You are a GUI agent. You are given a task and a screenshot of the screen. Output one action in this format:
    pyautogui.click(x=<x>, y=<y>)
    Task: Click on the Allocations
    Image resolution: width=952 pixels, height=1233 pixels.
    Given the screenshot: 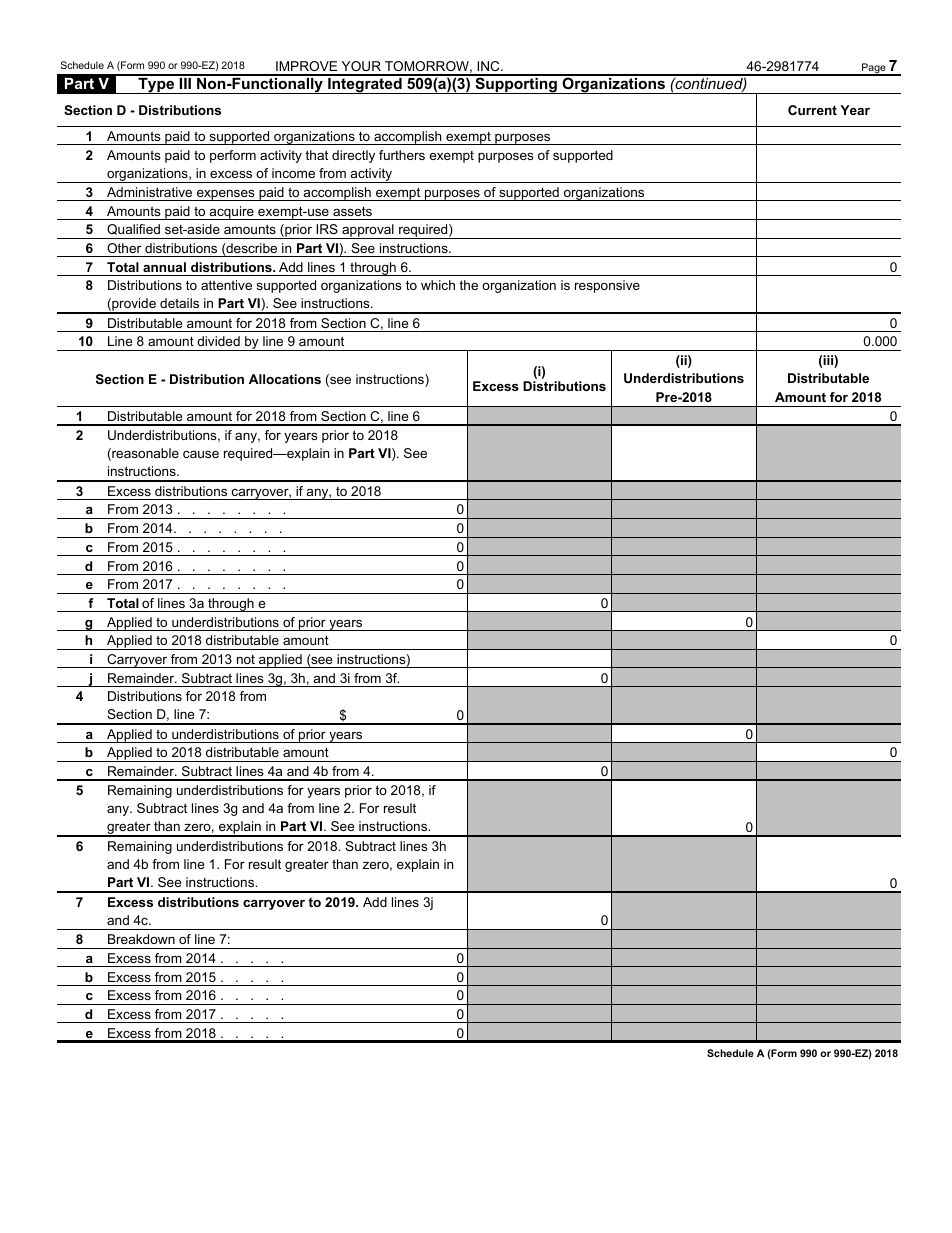 What is the action you would take?
    pyautogui.click(x=285, y=379)
